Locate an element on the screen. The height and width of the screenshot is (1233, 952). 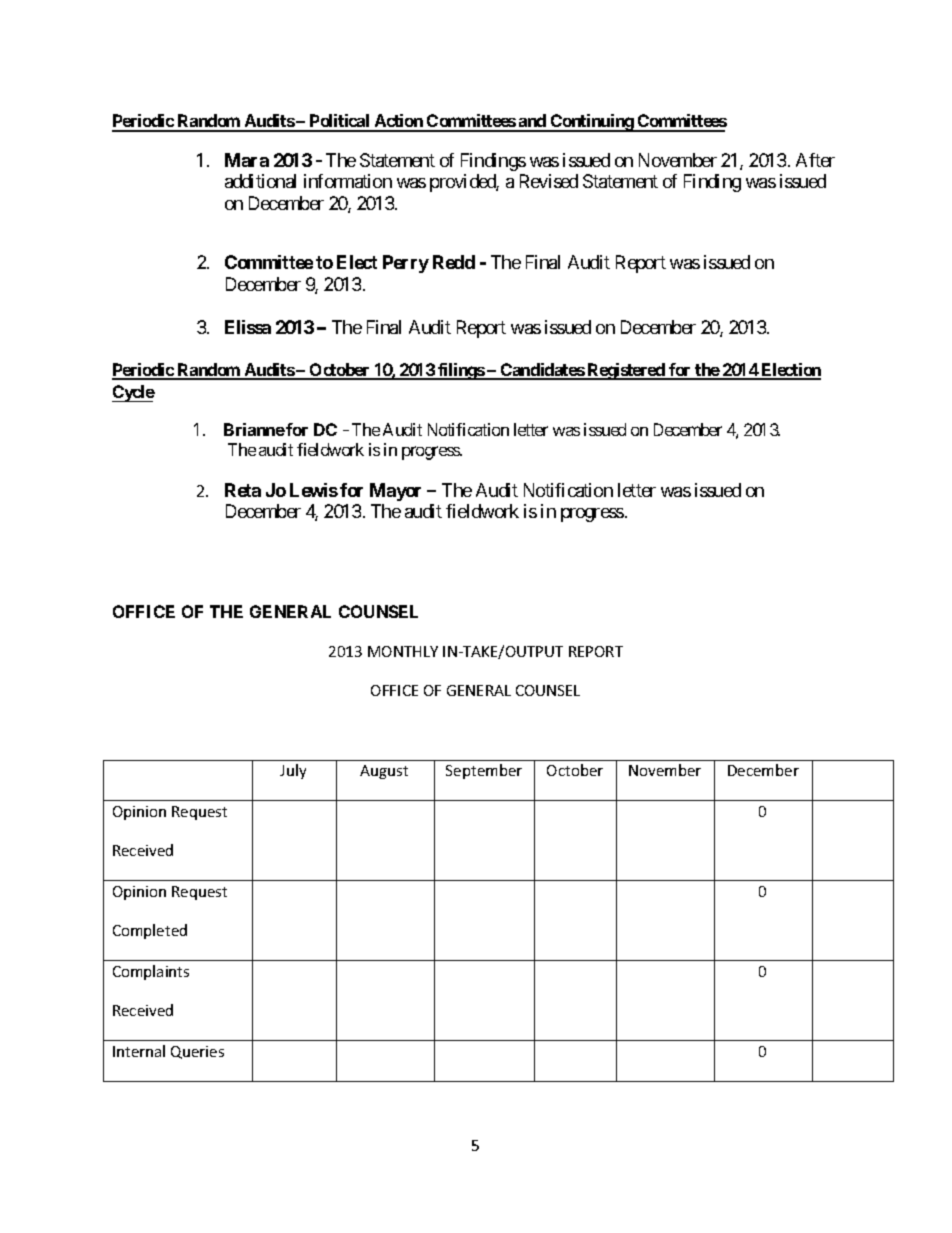
Queries is located at coordinates (197, 1052).
